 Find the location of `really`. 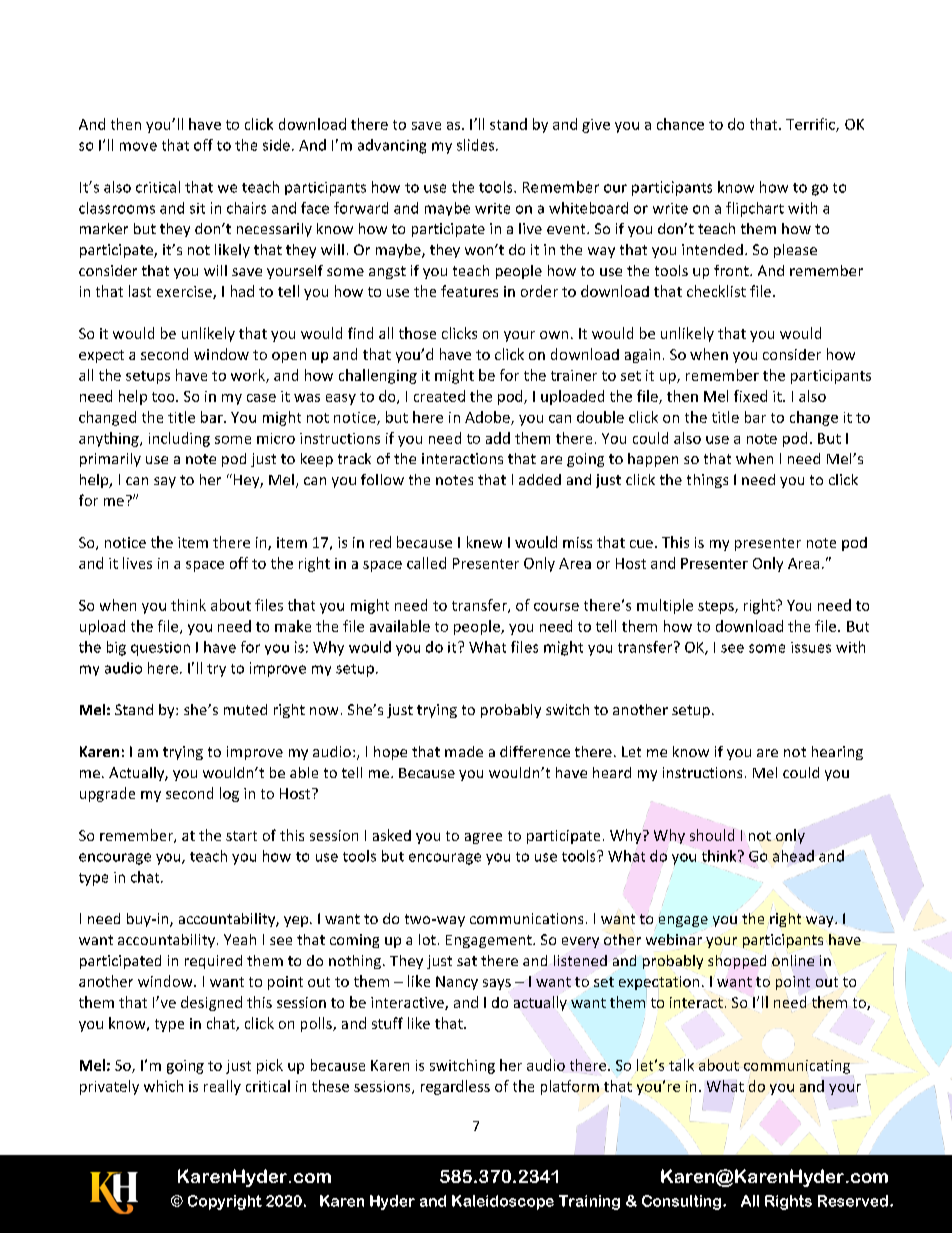

really is located at coordinates (222, 1087).
